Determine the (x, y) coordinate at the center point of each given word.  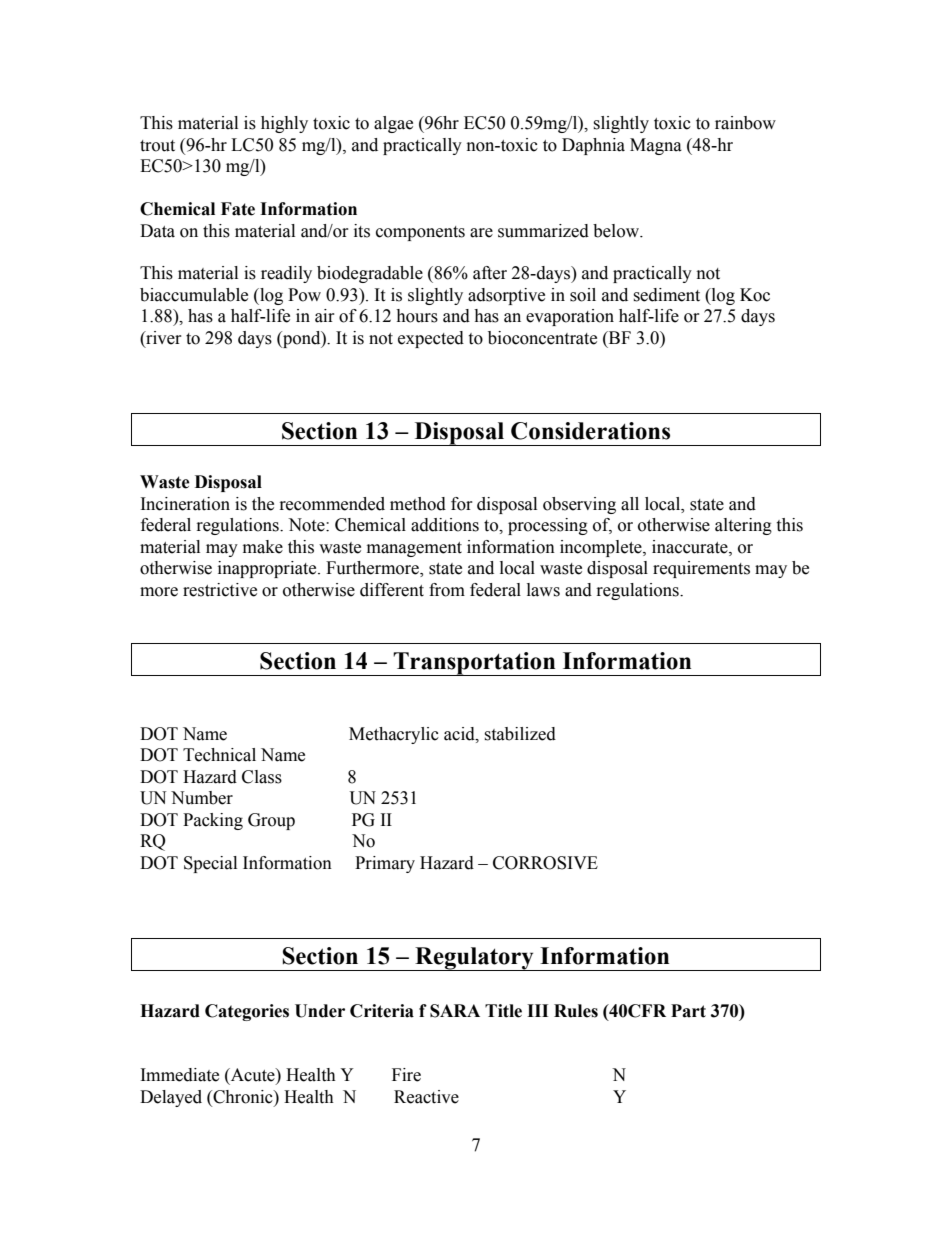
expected (431, 339)
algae (393, 124)
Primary (385, 864)
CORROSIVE (545, 863)
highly (284, 124)
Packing (213, 821)
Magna (656, 146)
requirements (701, 569)
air (325, 316)
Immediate (180, 1075)
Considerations (590, 431)
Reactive (426, 1097)
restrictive (220, 590)
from (447, 590)
